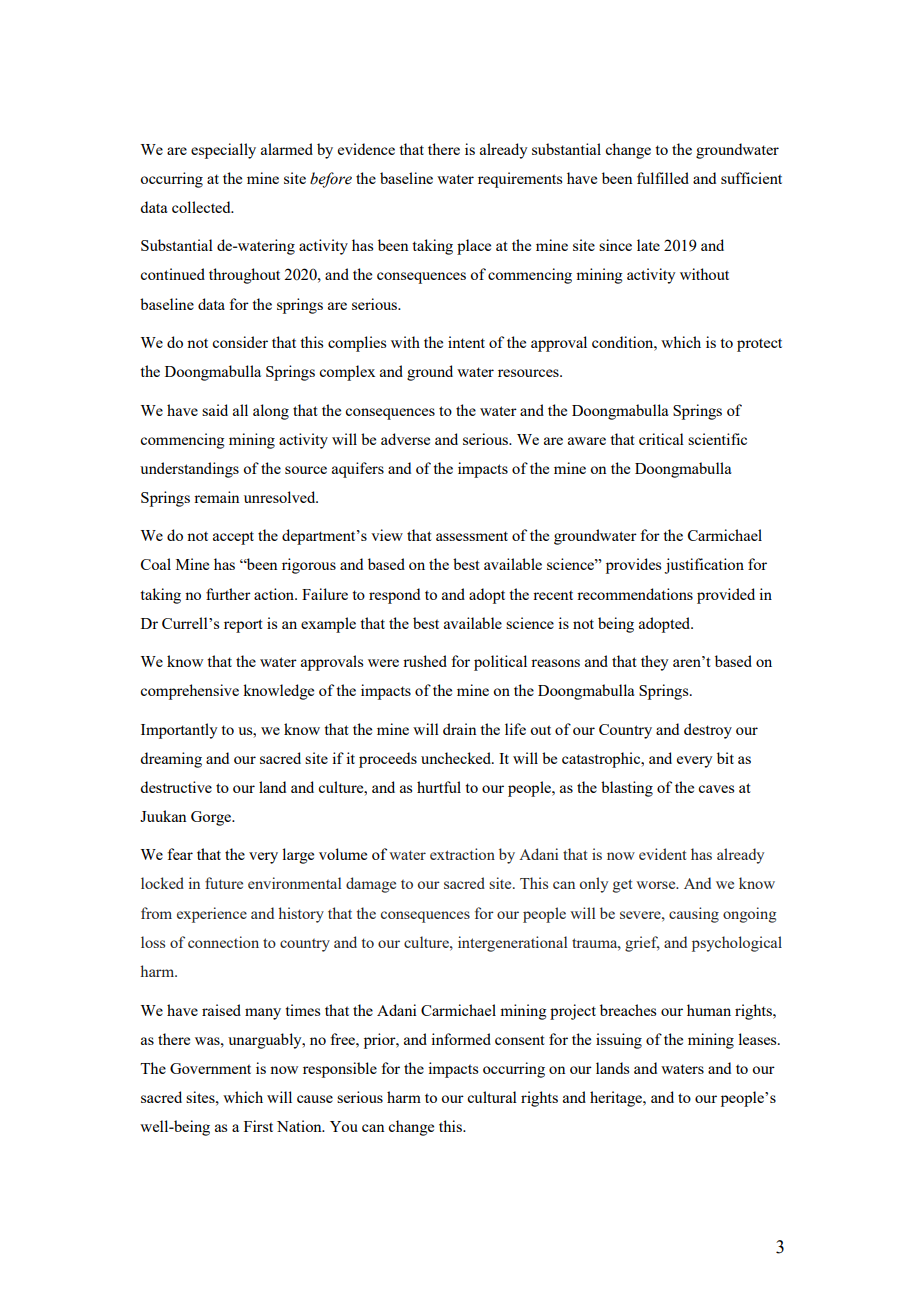 The width and height of the image is (924, 1308). I want to click on cultural, so click(492, 1097).
